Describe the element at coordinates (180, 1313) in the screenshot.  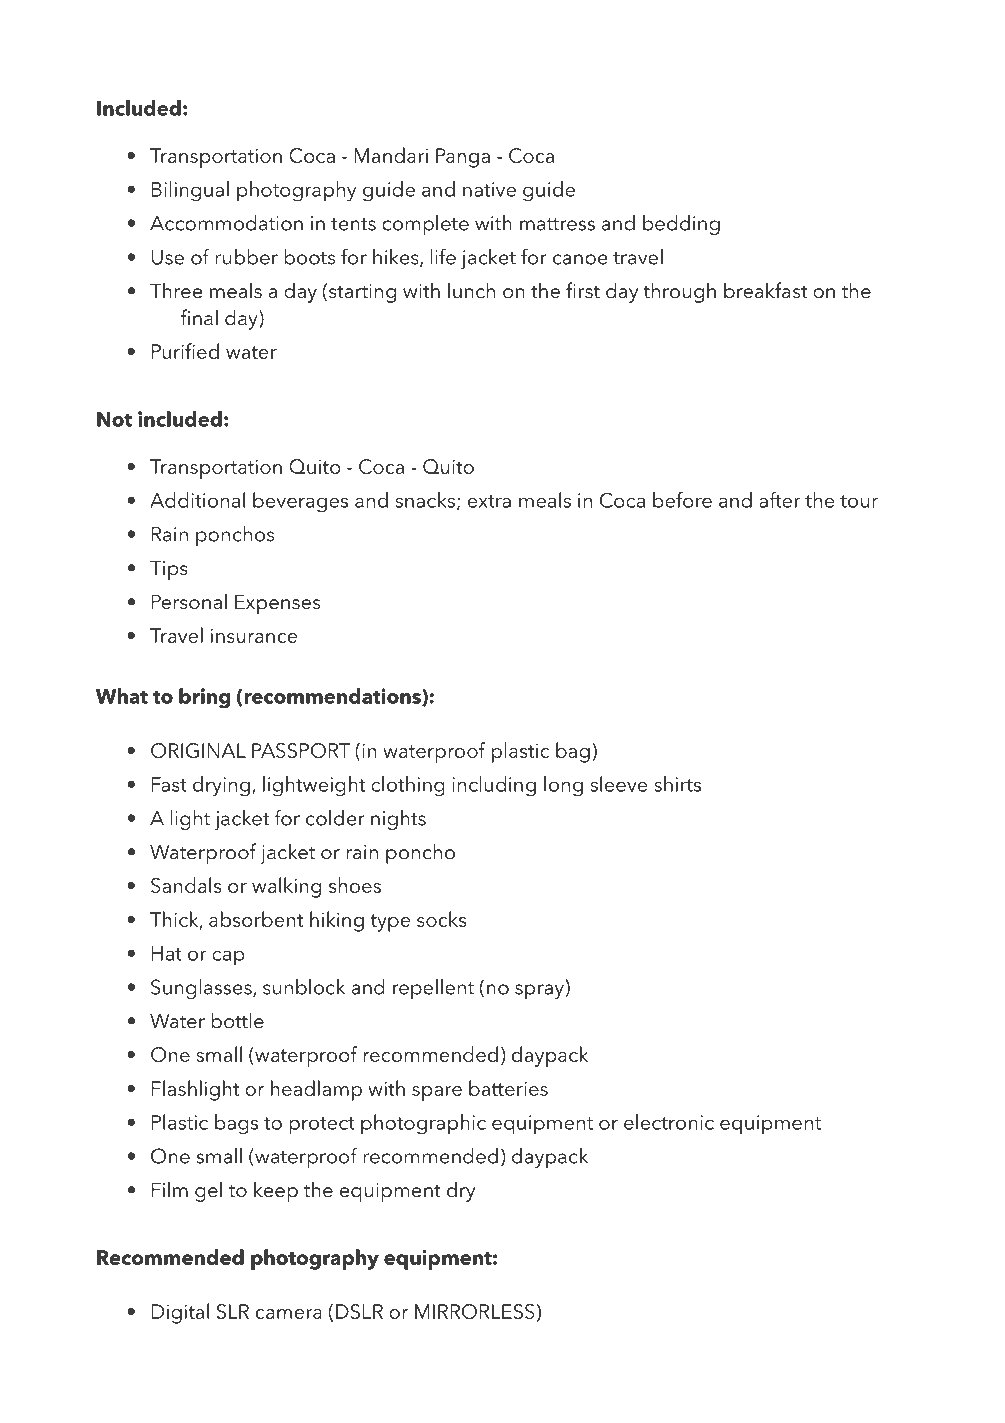
I see `Digital` at that location.
